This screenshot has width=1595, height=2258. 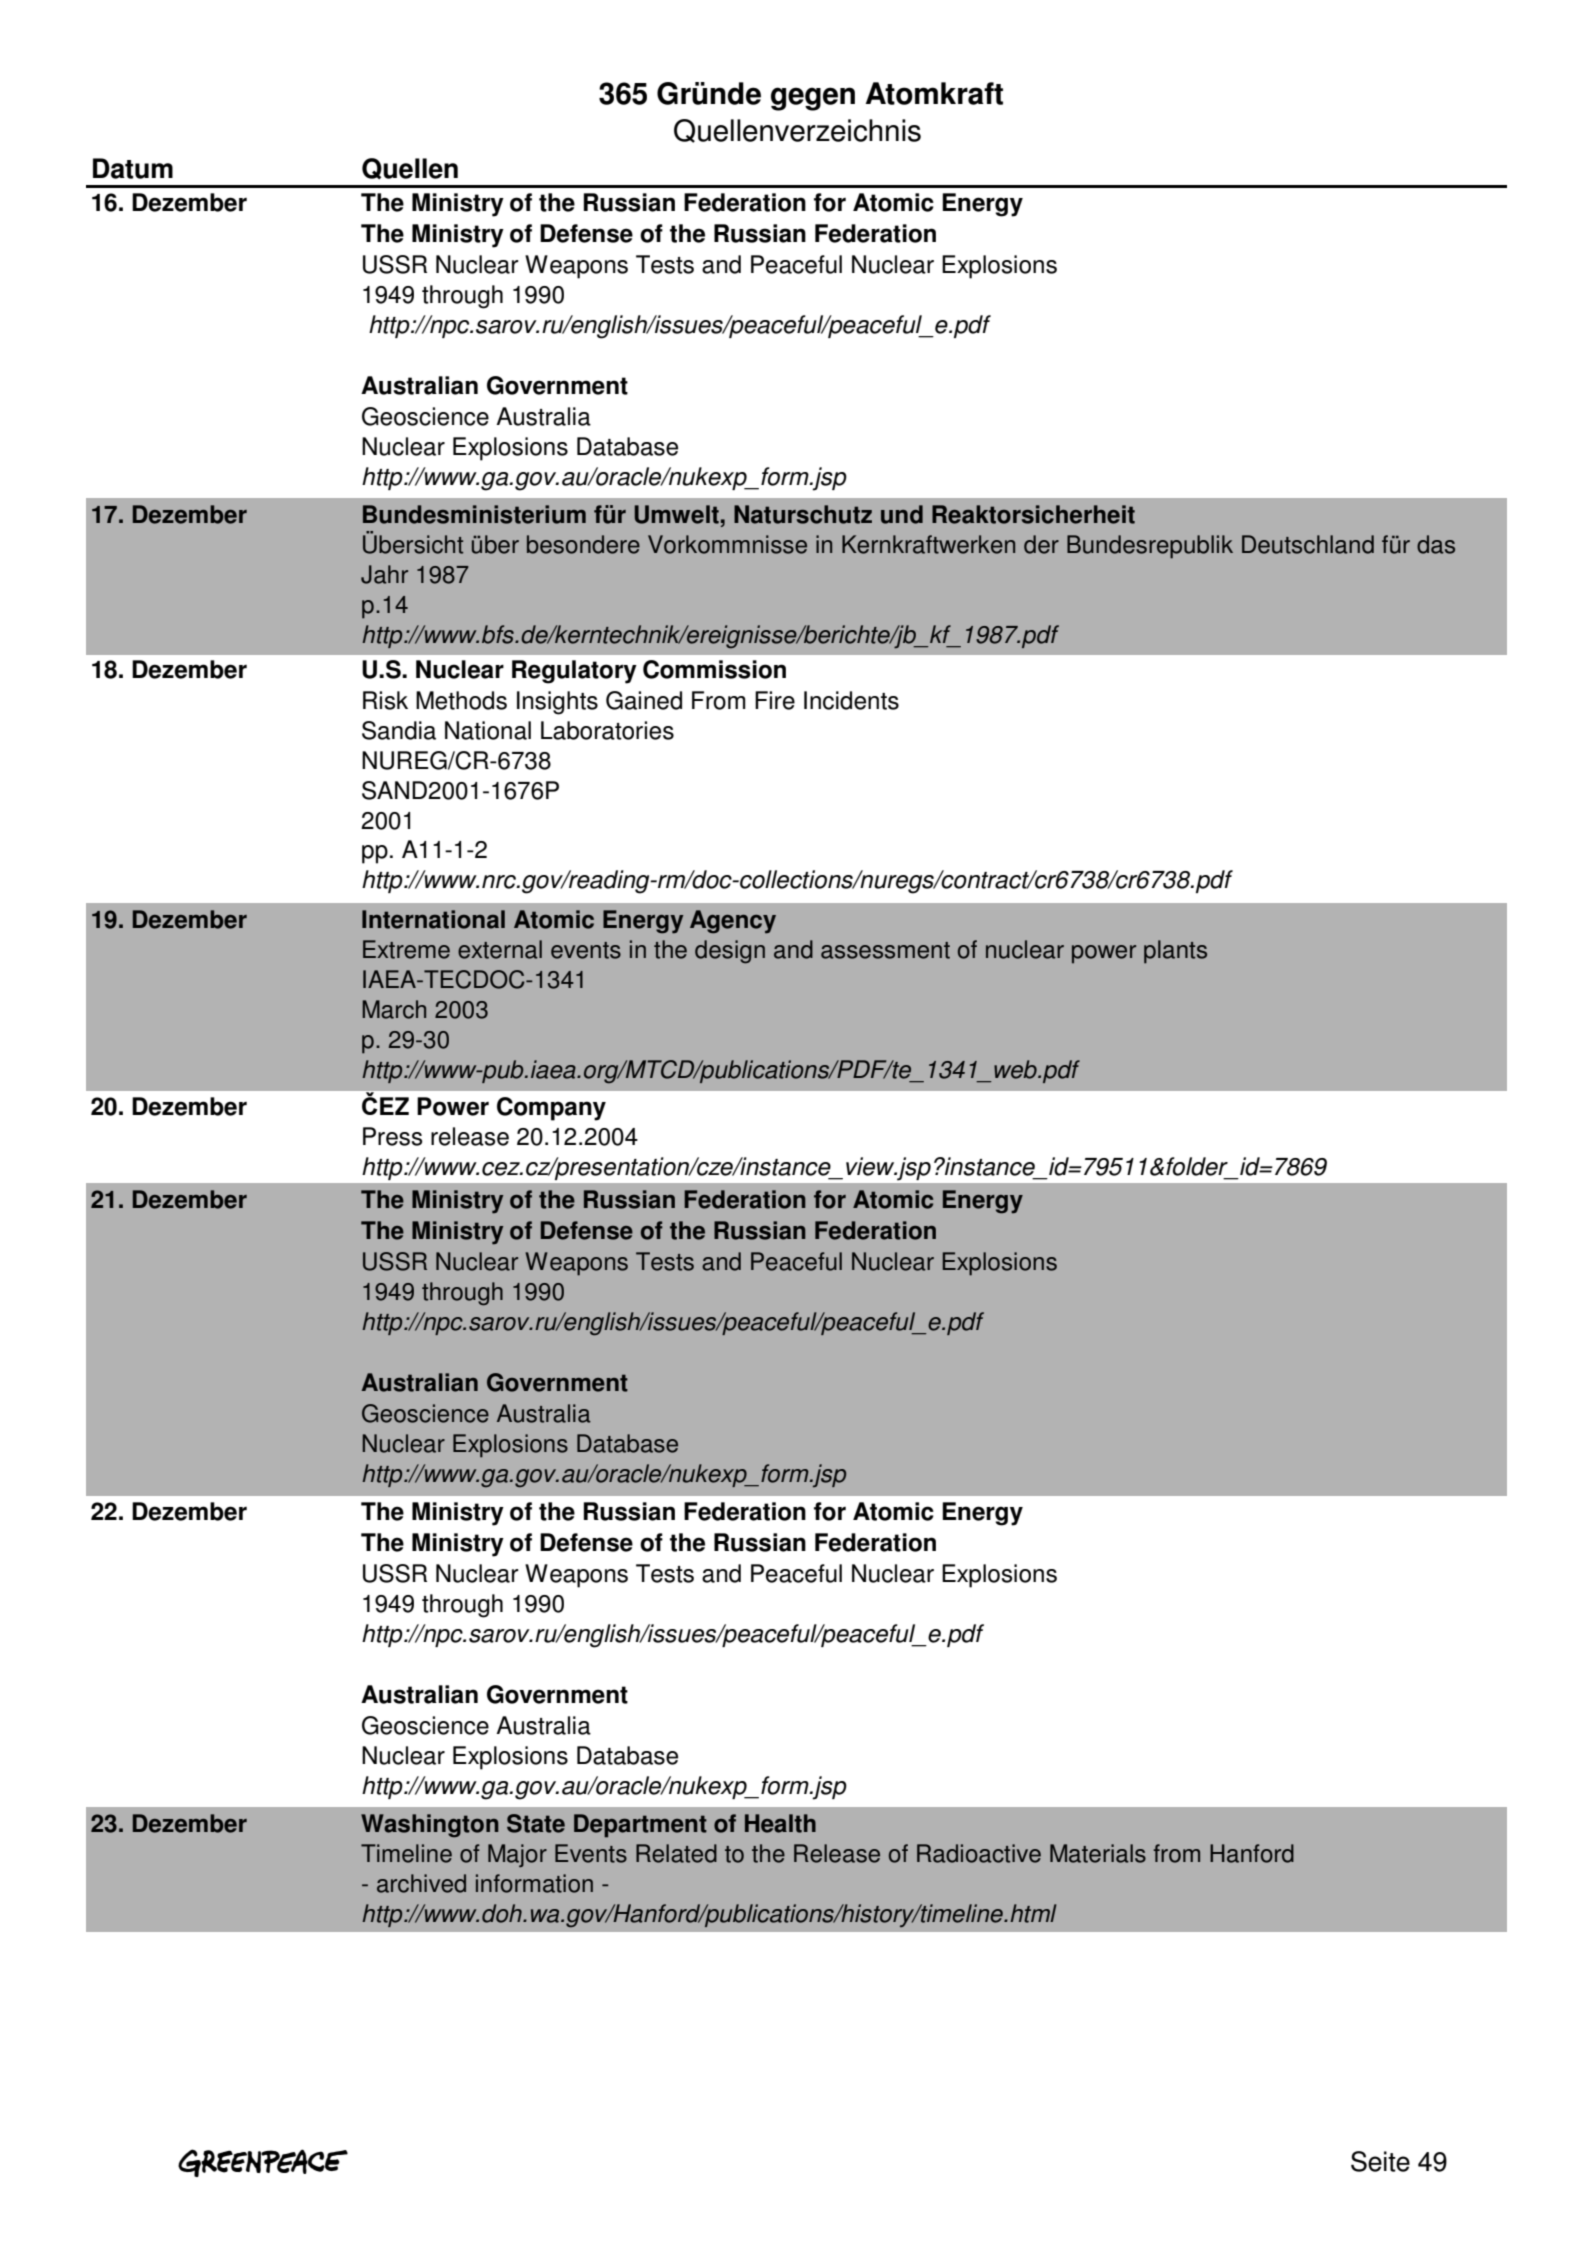 I want to click on Press, so click(x=393, y=1136).
